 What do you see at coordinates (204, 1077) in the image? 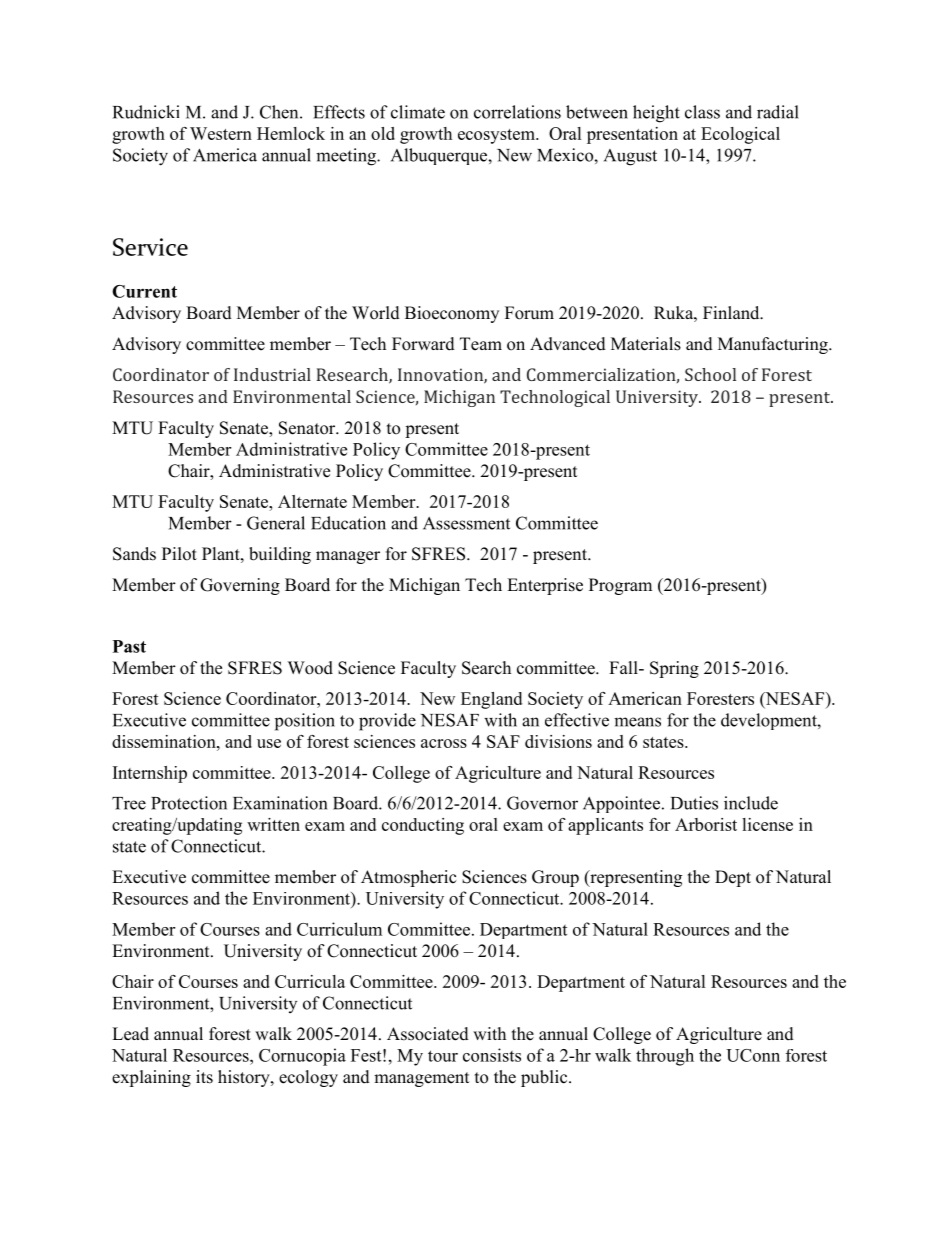
I see `its` at bounding box center [204, 1077].
